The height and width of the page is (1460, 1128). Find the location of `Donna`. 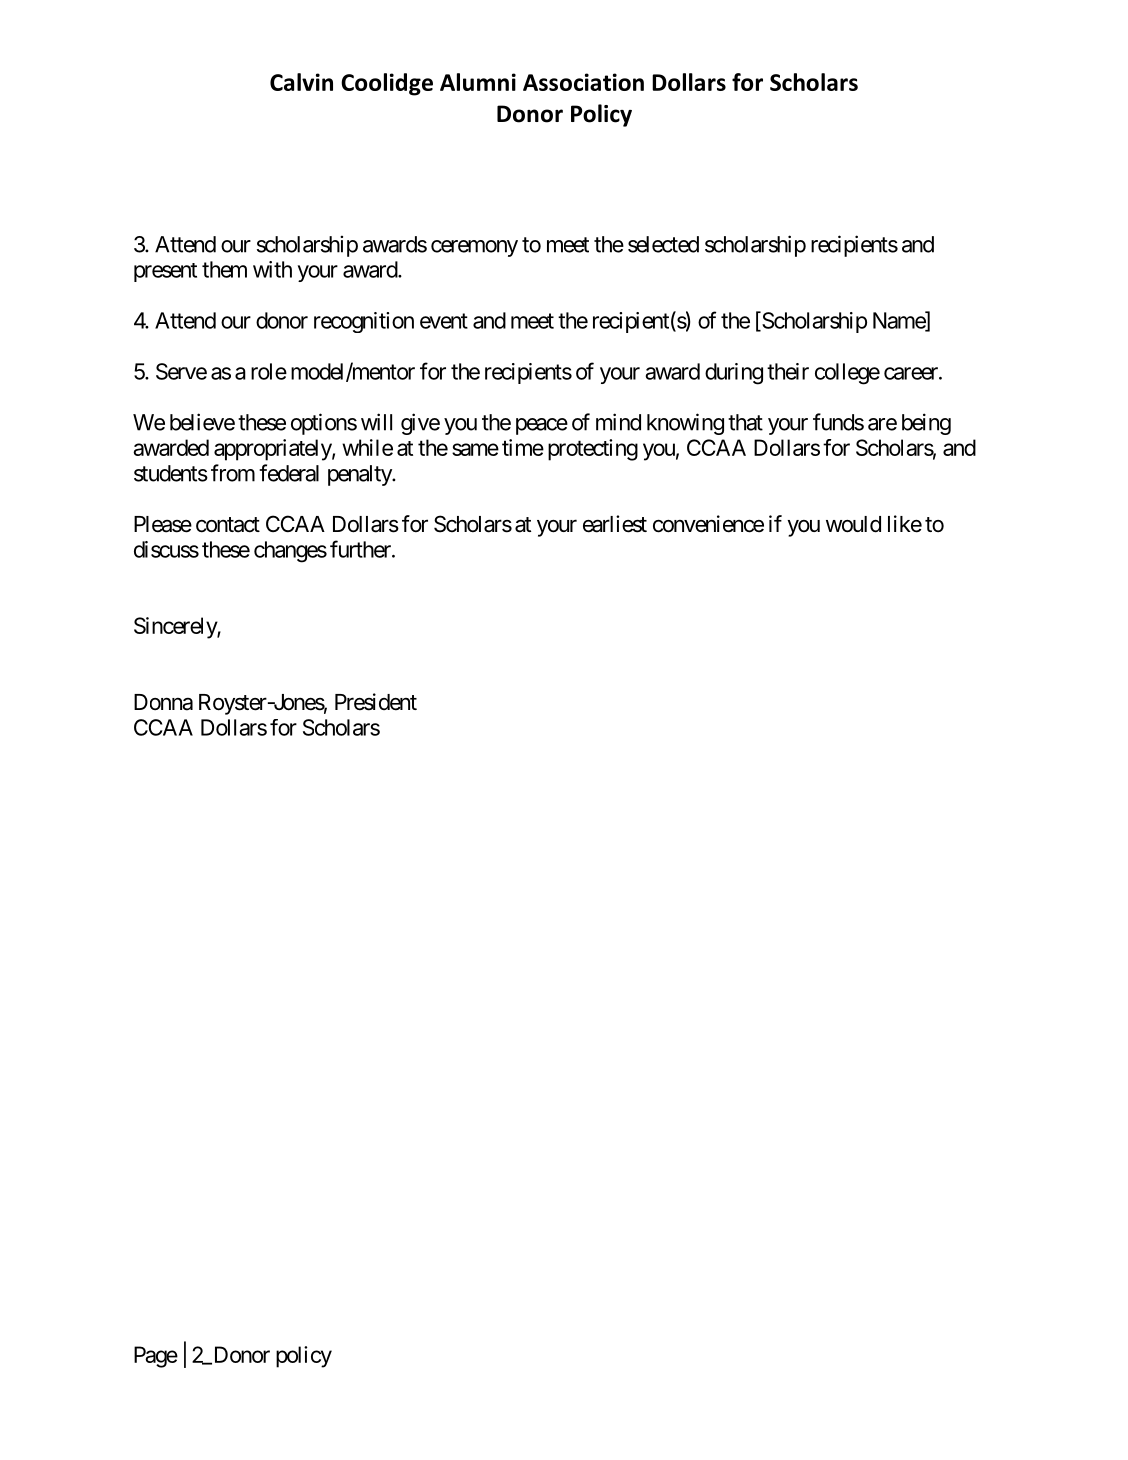

Donna is located at coordinates (163, 702).
